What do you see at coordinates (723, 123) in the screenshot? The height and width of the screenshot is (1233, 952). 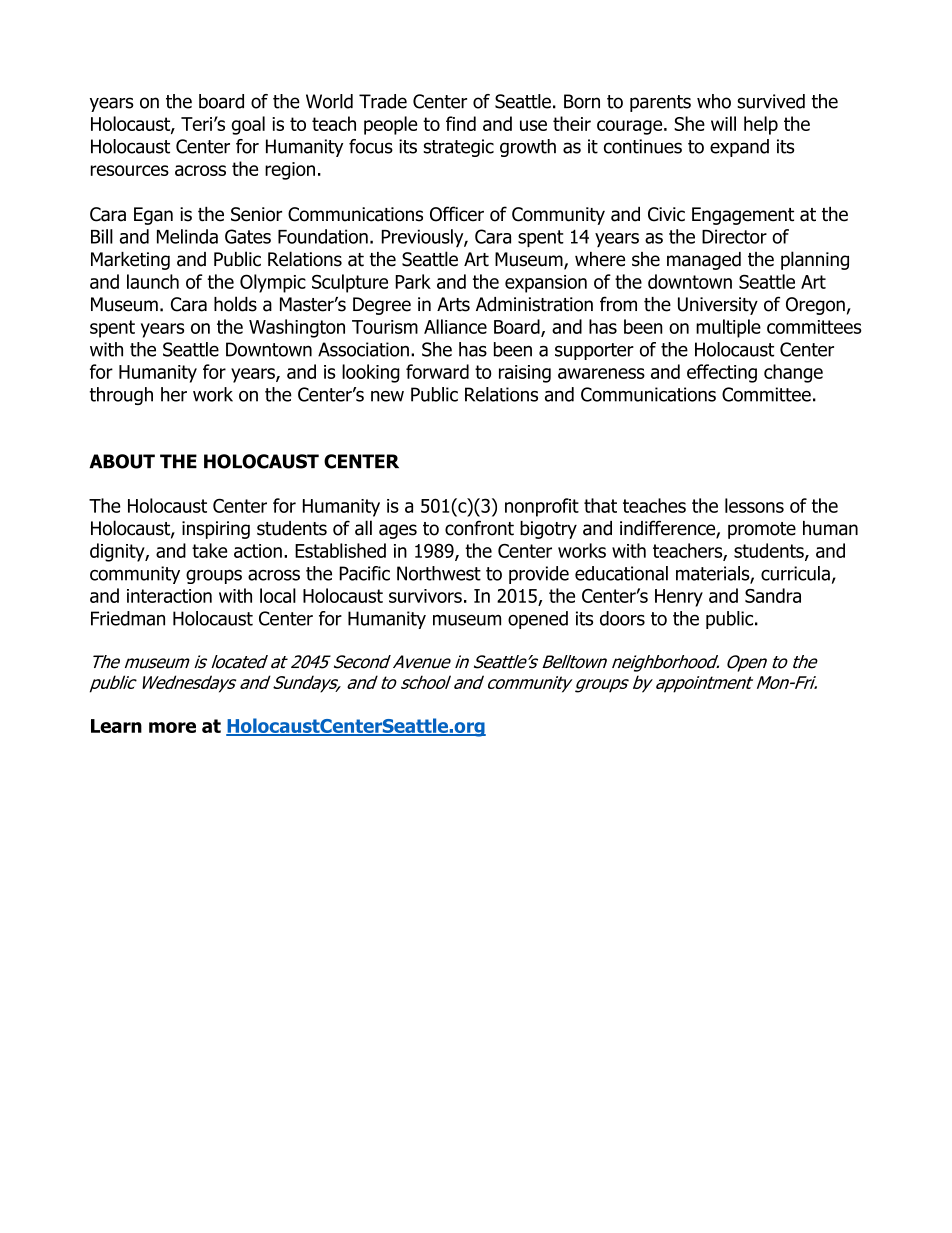 I see `will` at bounding box center [723, 123].
